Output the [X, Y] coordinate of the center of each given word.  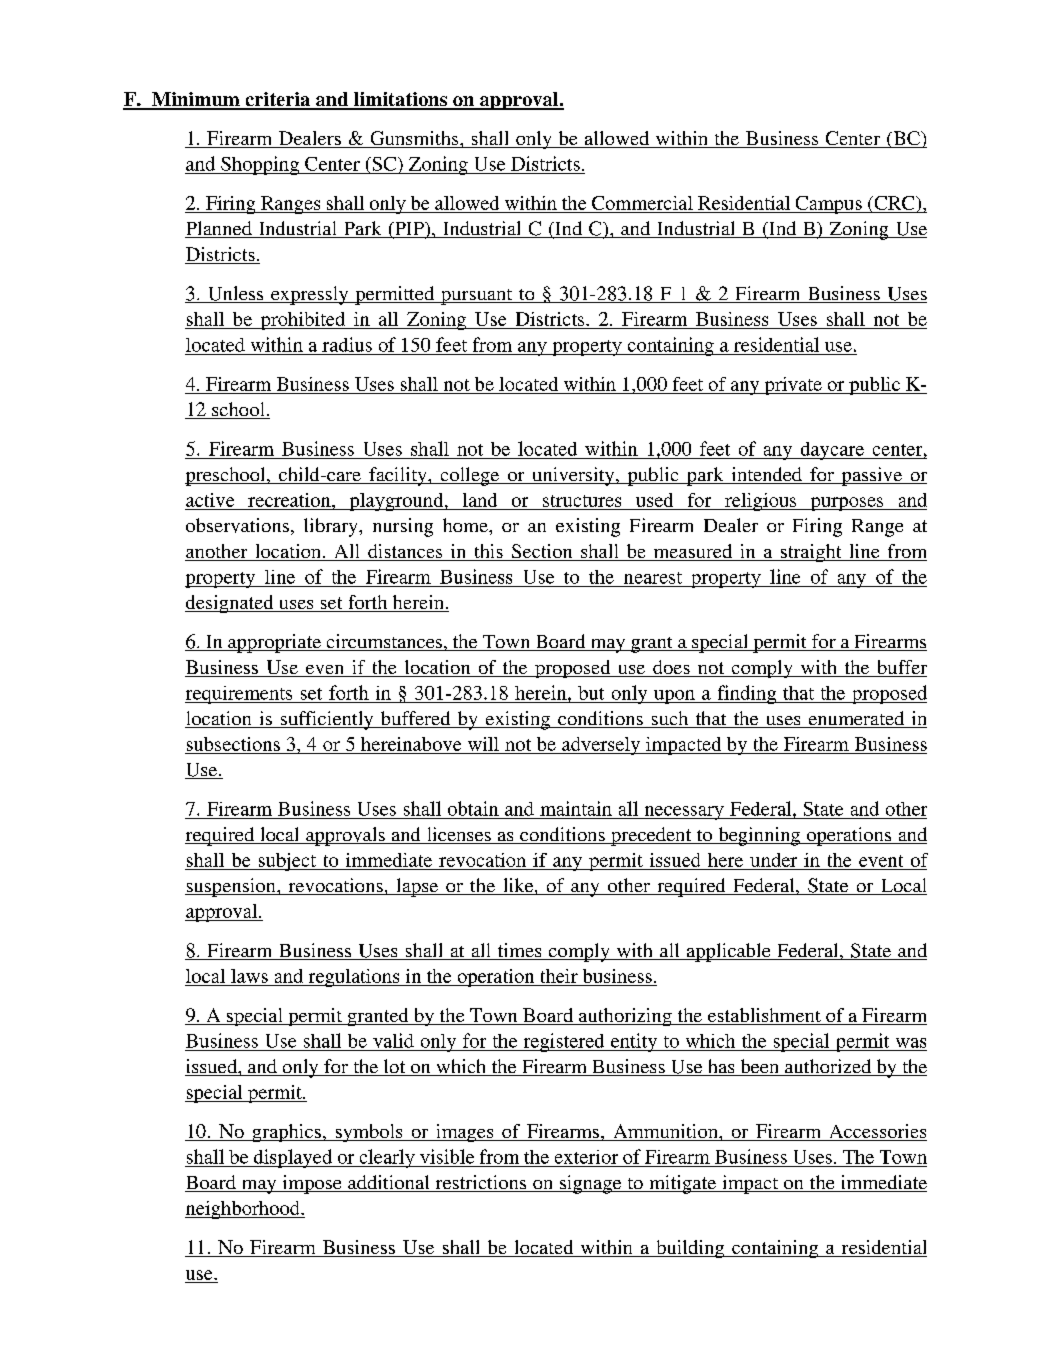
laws [249, 976]
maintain [576, 808]
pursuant [477, 297]
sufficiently [327, 720]
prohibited [303, 321]
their [559, 976]
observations [237, 525]
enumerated [856, 719]
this [488, 552]
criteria [278, 100]
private [793, 386]
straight [811, 553]
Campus [828, 205]
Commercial [642, 204]
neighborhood [243, 1210]
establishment [764, 1016]
